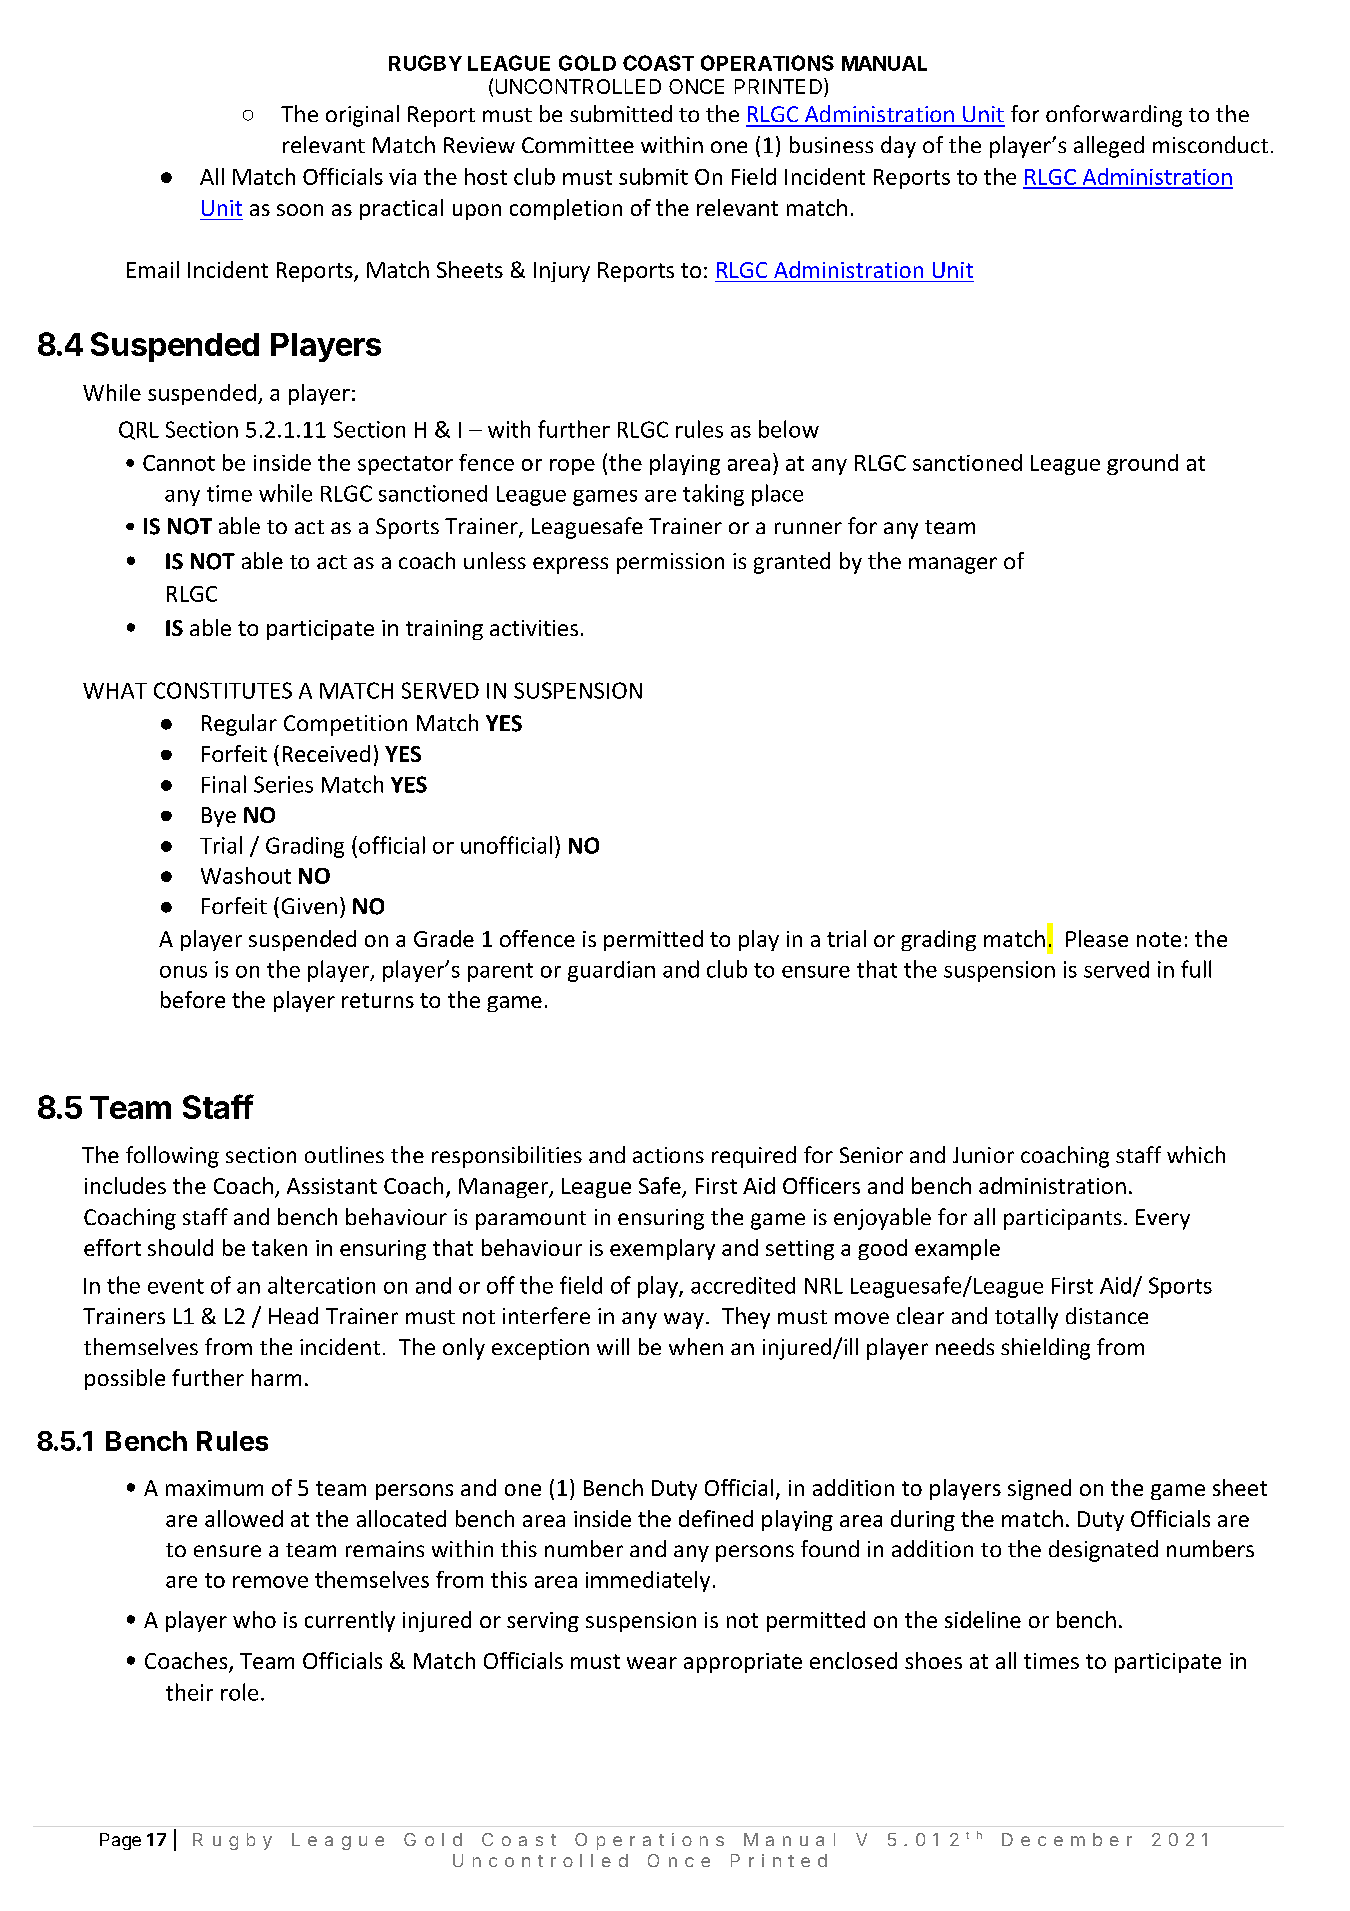 The width and height of the document is (1350, 1911). Describe the element at coordinates (239, 1692) in the document. I see `role` at that location.
